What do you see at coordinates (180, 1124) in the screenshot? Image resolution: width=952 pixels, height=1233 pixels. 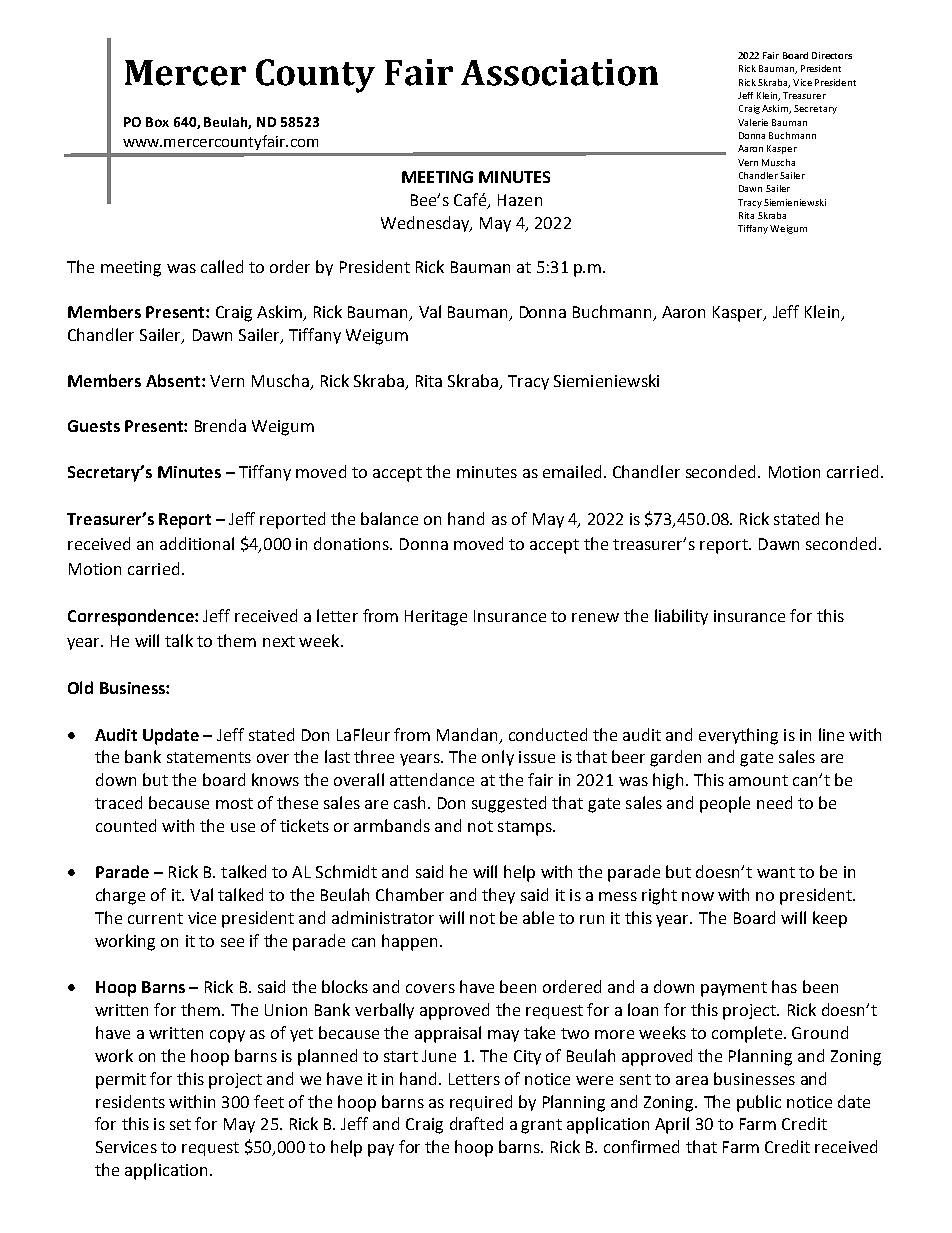 I see `set` at bounding box center [180, 1124].
